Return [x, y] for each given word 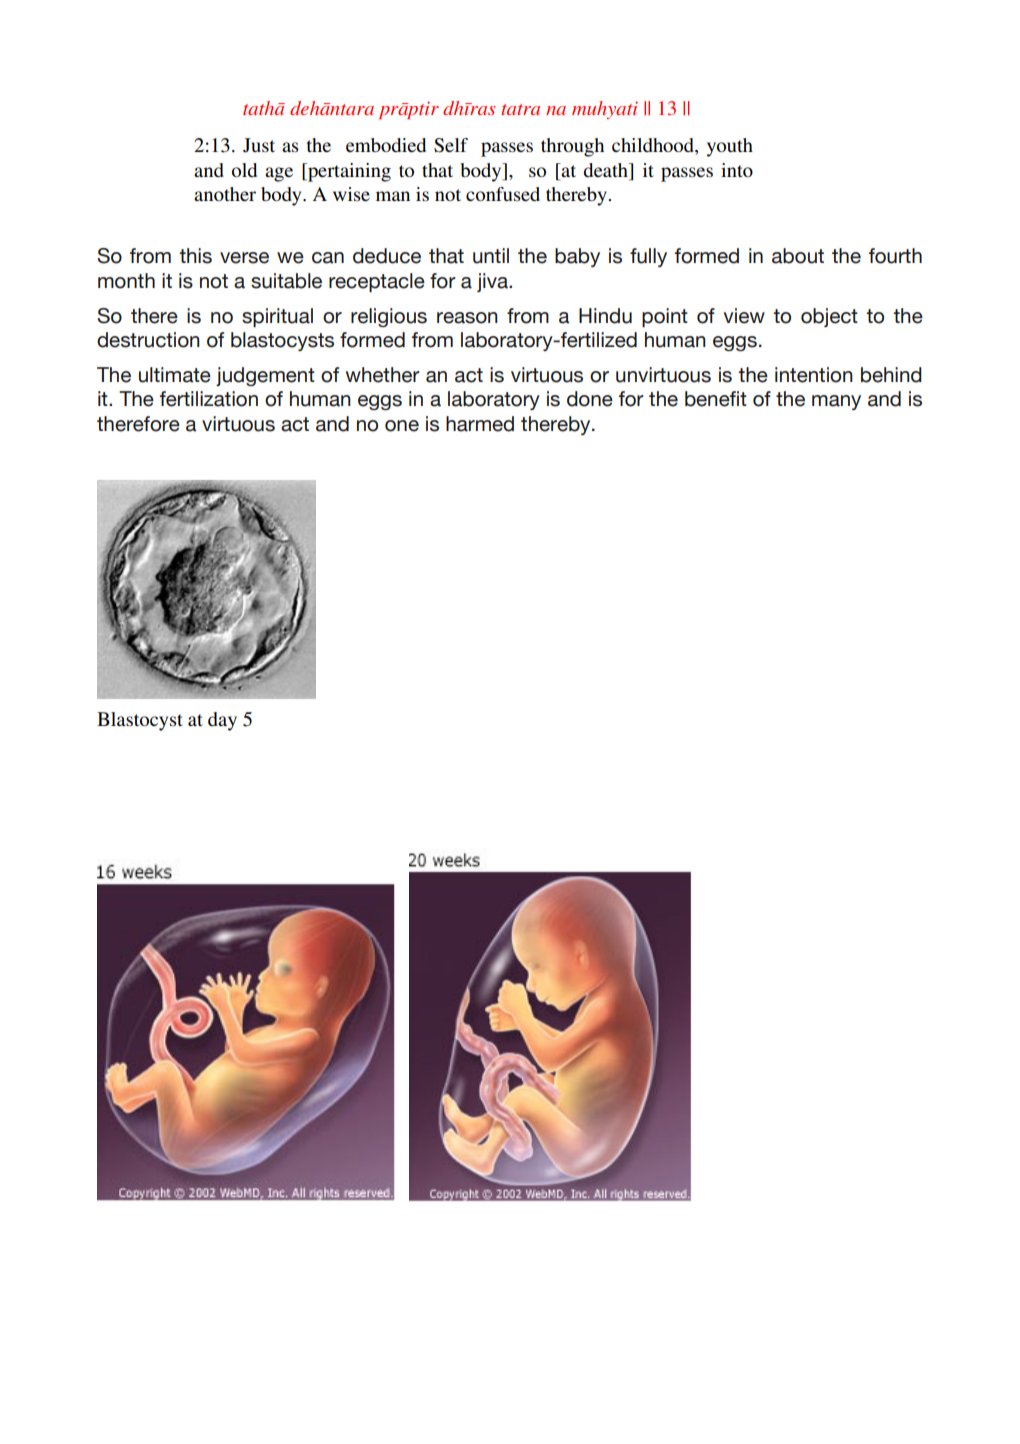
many [836, 402]
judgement [265, 376]
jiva [493, 282]
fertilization [209, 399]
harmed [480, 424]
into [737, 170]
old [244, 170]
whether [383, 375]
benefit [716, 399]
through [572, 147]
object [829, 317]
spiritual [277, 317]
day [222, 721]
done [590, 399]
